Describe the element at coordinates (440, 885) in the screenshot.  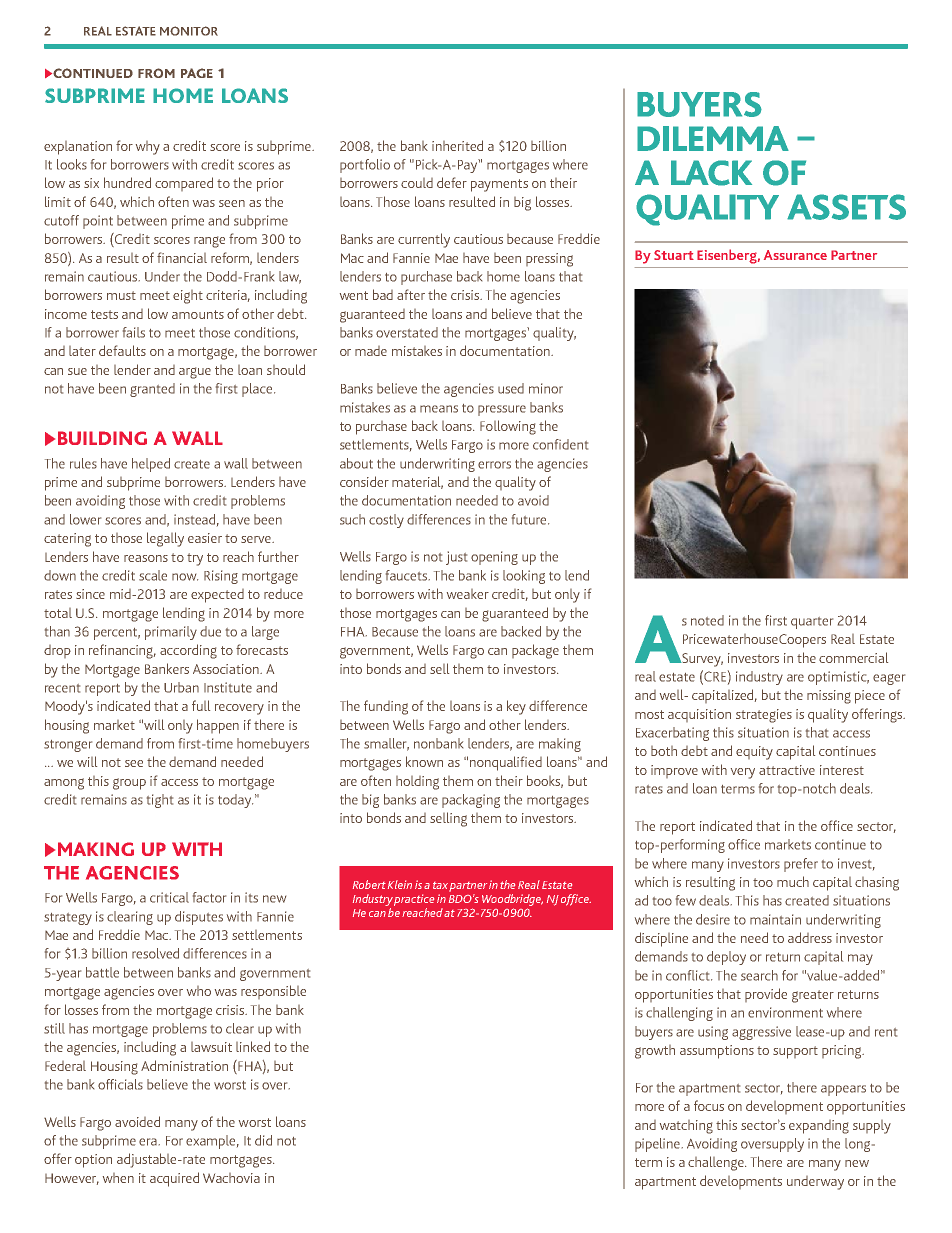
I see `tax` at that location.
